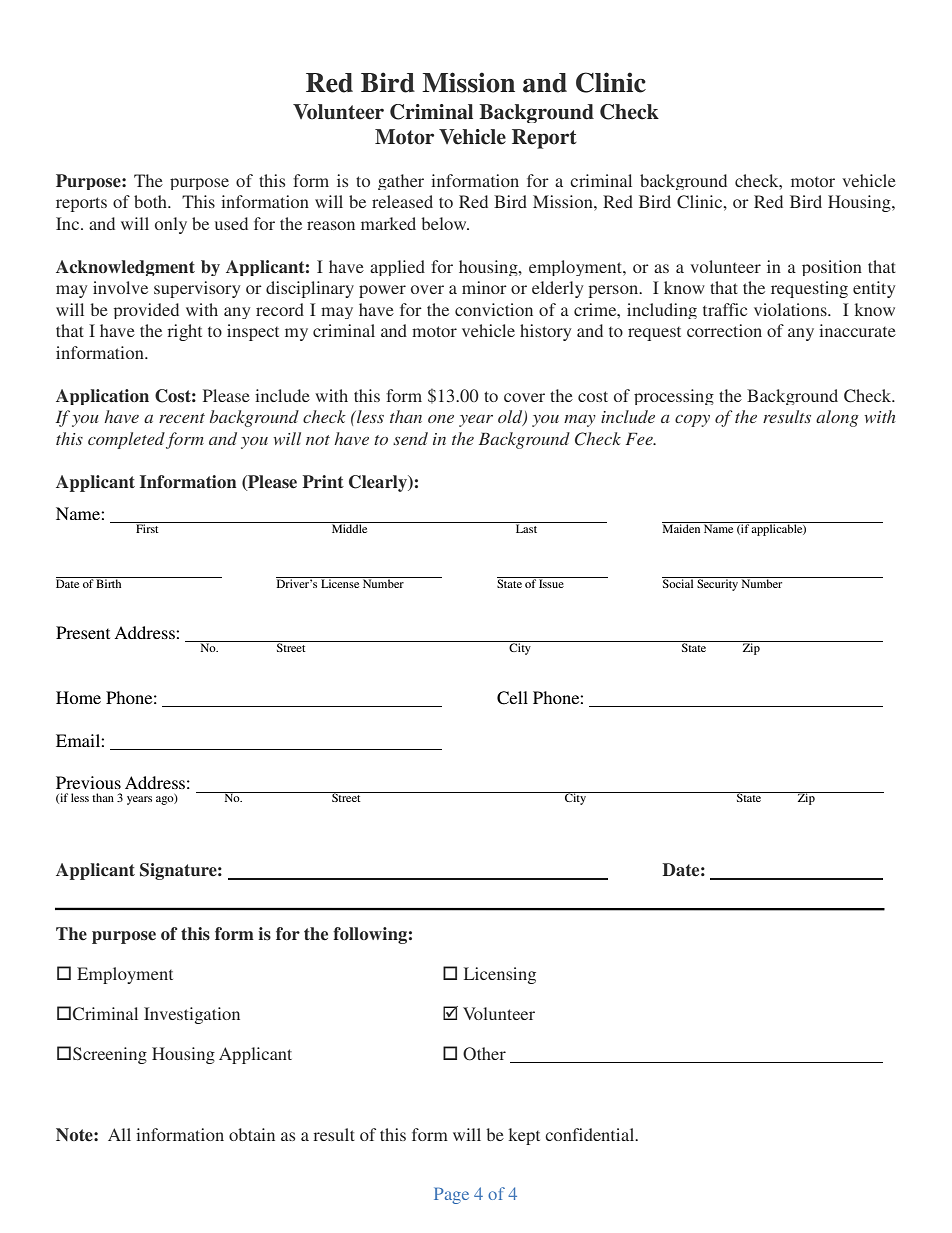  Describe the element at coordinates (78, 697) in the page. I see `Home` at that location.
